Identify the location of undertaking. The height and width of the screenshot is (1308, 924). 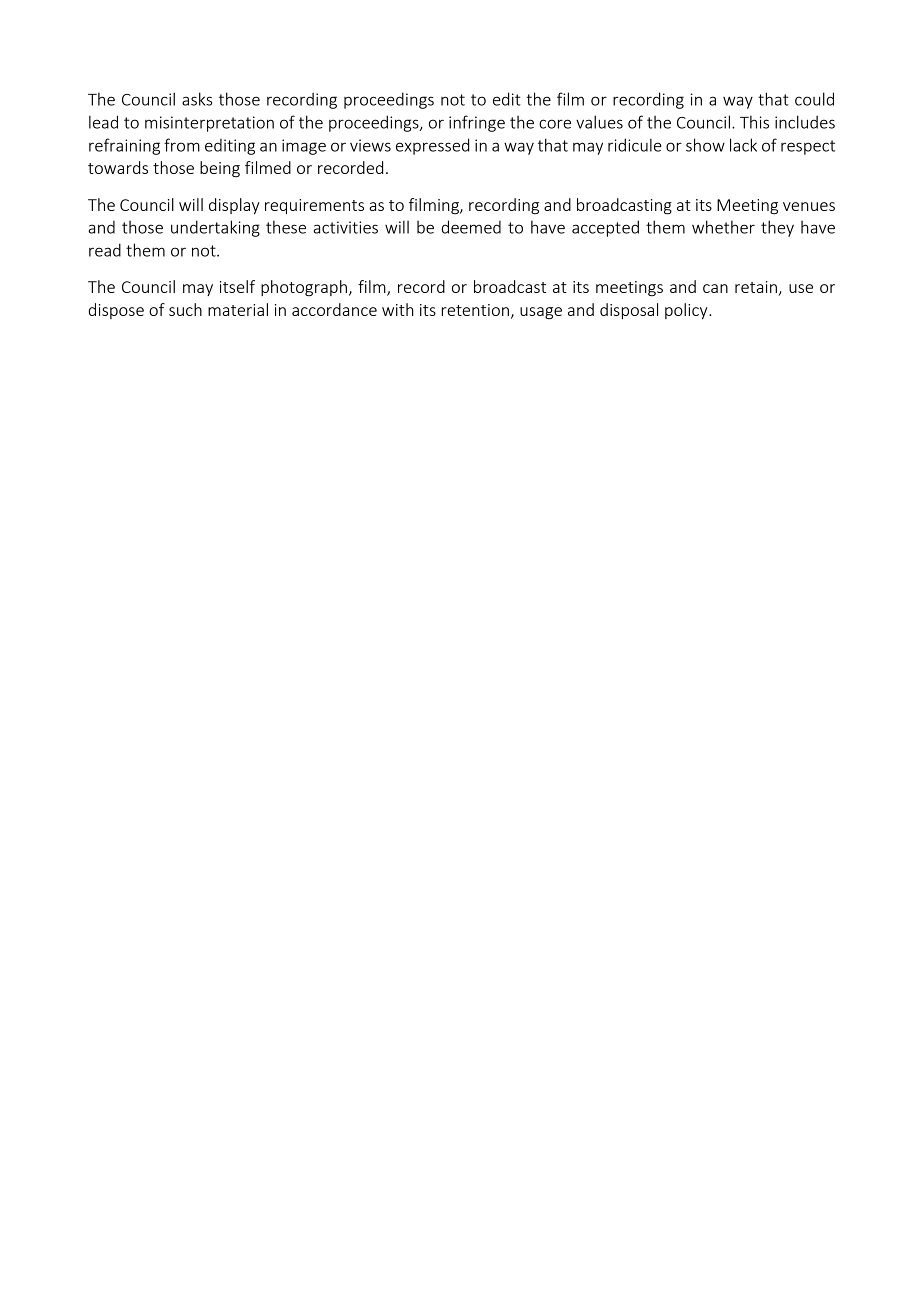
(215, 228).
